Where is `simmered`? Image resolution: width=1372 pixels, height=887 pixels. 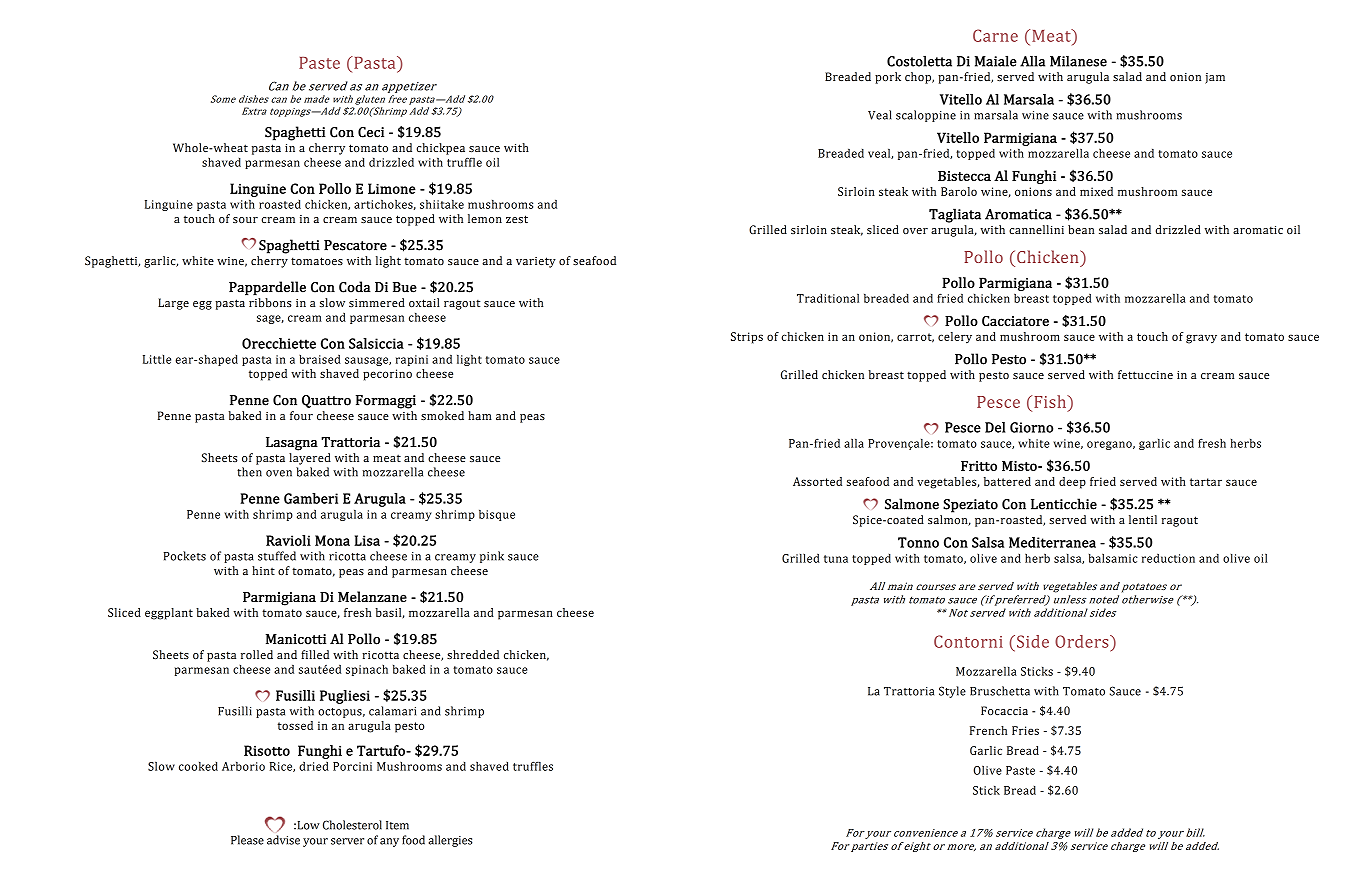
simmered is located at coordinates (377, 302).
